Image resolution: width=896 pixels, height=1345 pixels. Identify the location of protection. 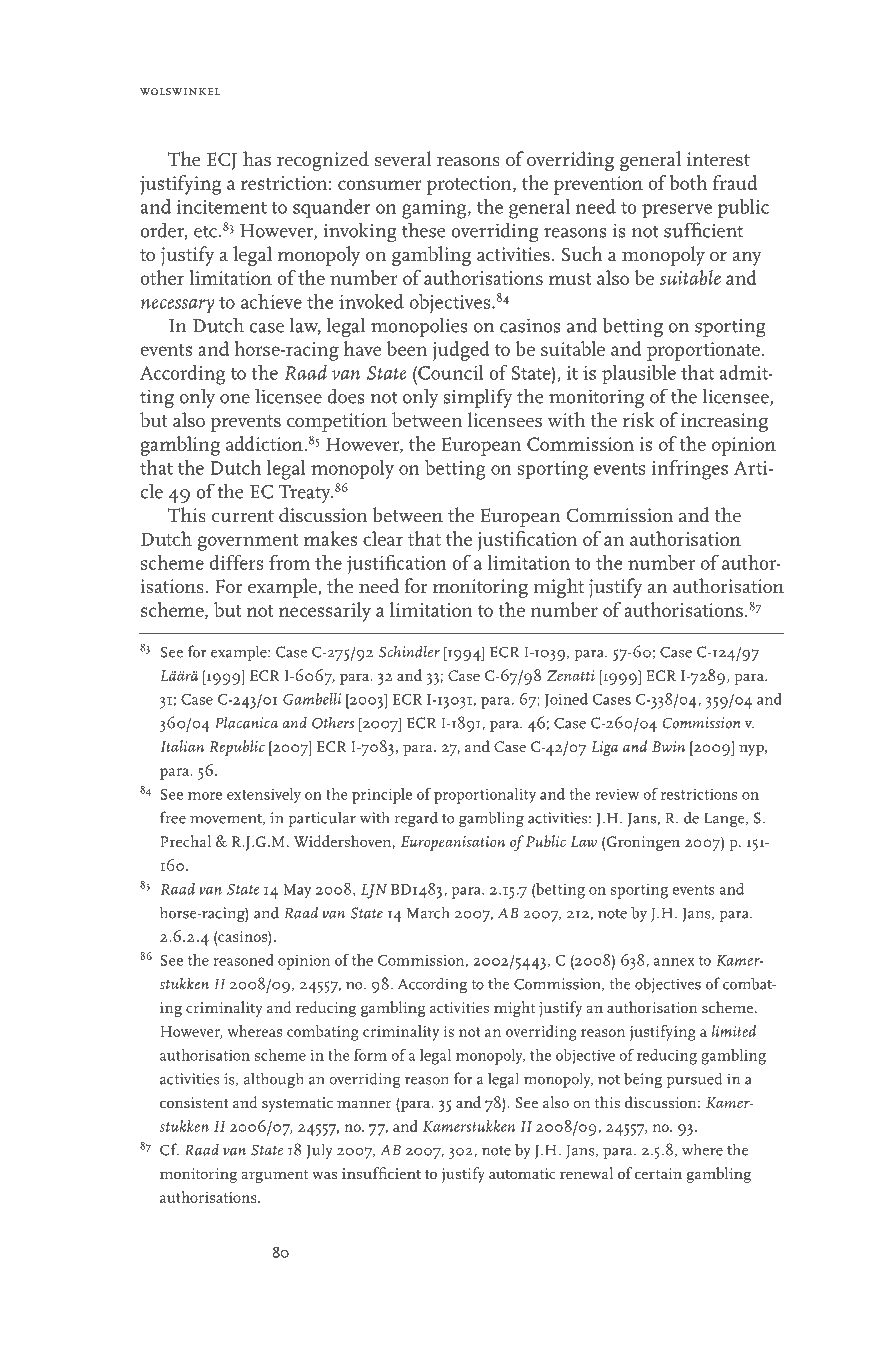
(470, 185).
